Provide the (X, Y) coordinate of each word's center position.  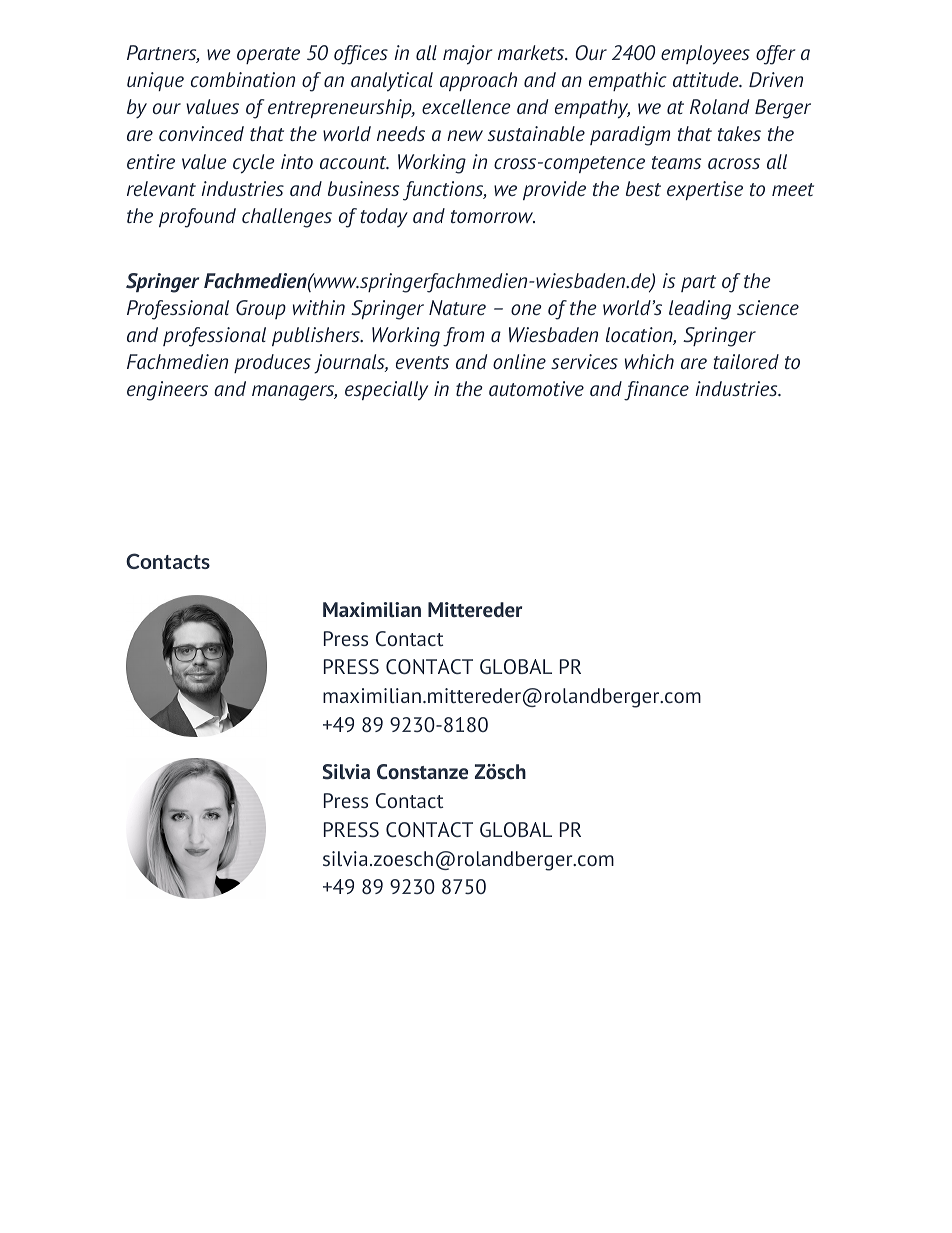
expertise (705, 190)
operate (268, 55)
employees (705, 55)
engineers (167, 391)
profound (197, 218)
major (468, 55)
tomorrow (493, 216)
